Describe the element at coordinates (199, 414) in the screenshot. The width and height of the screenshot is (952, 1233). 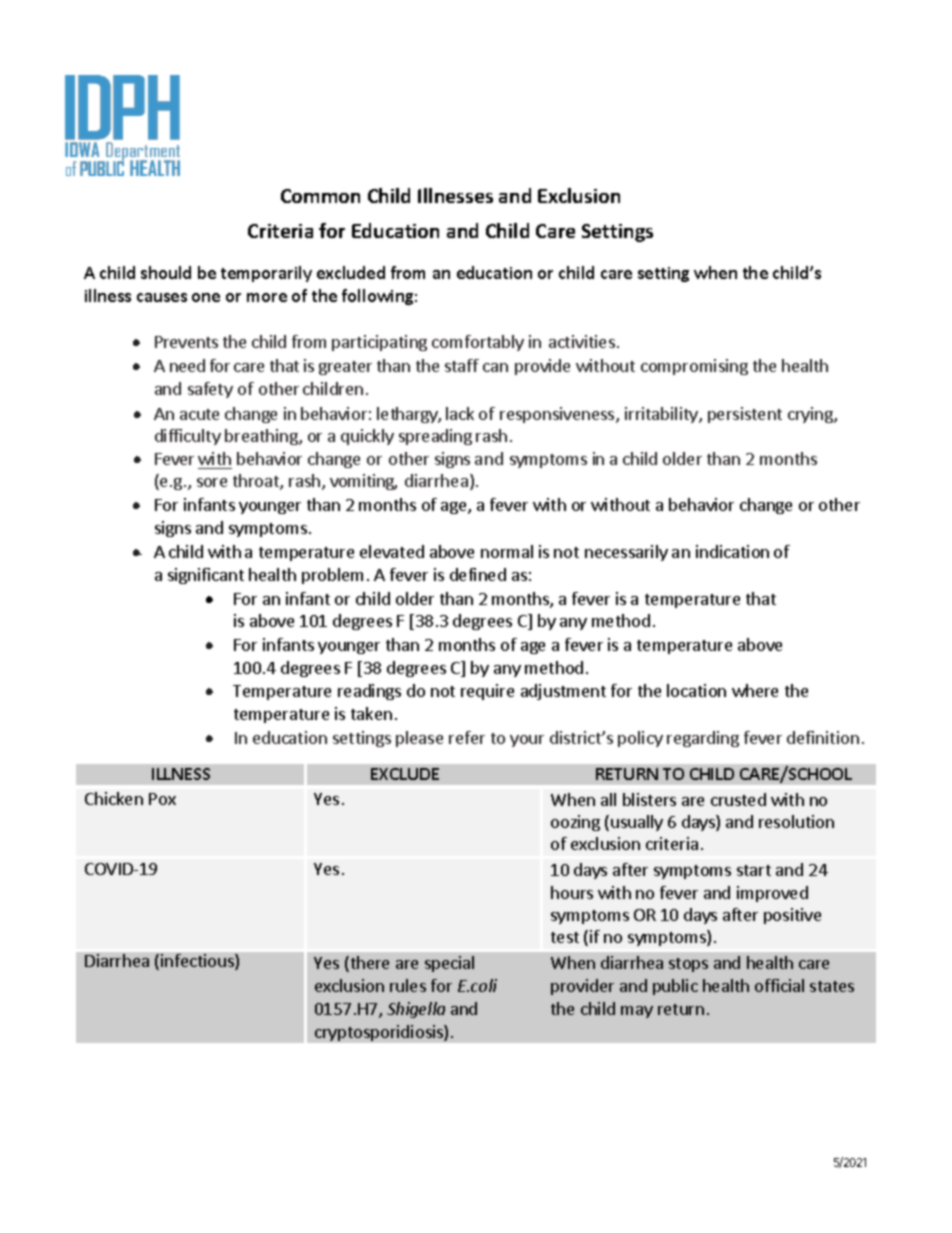
I see `acute` at that location.
